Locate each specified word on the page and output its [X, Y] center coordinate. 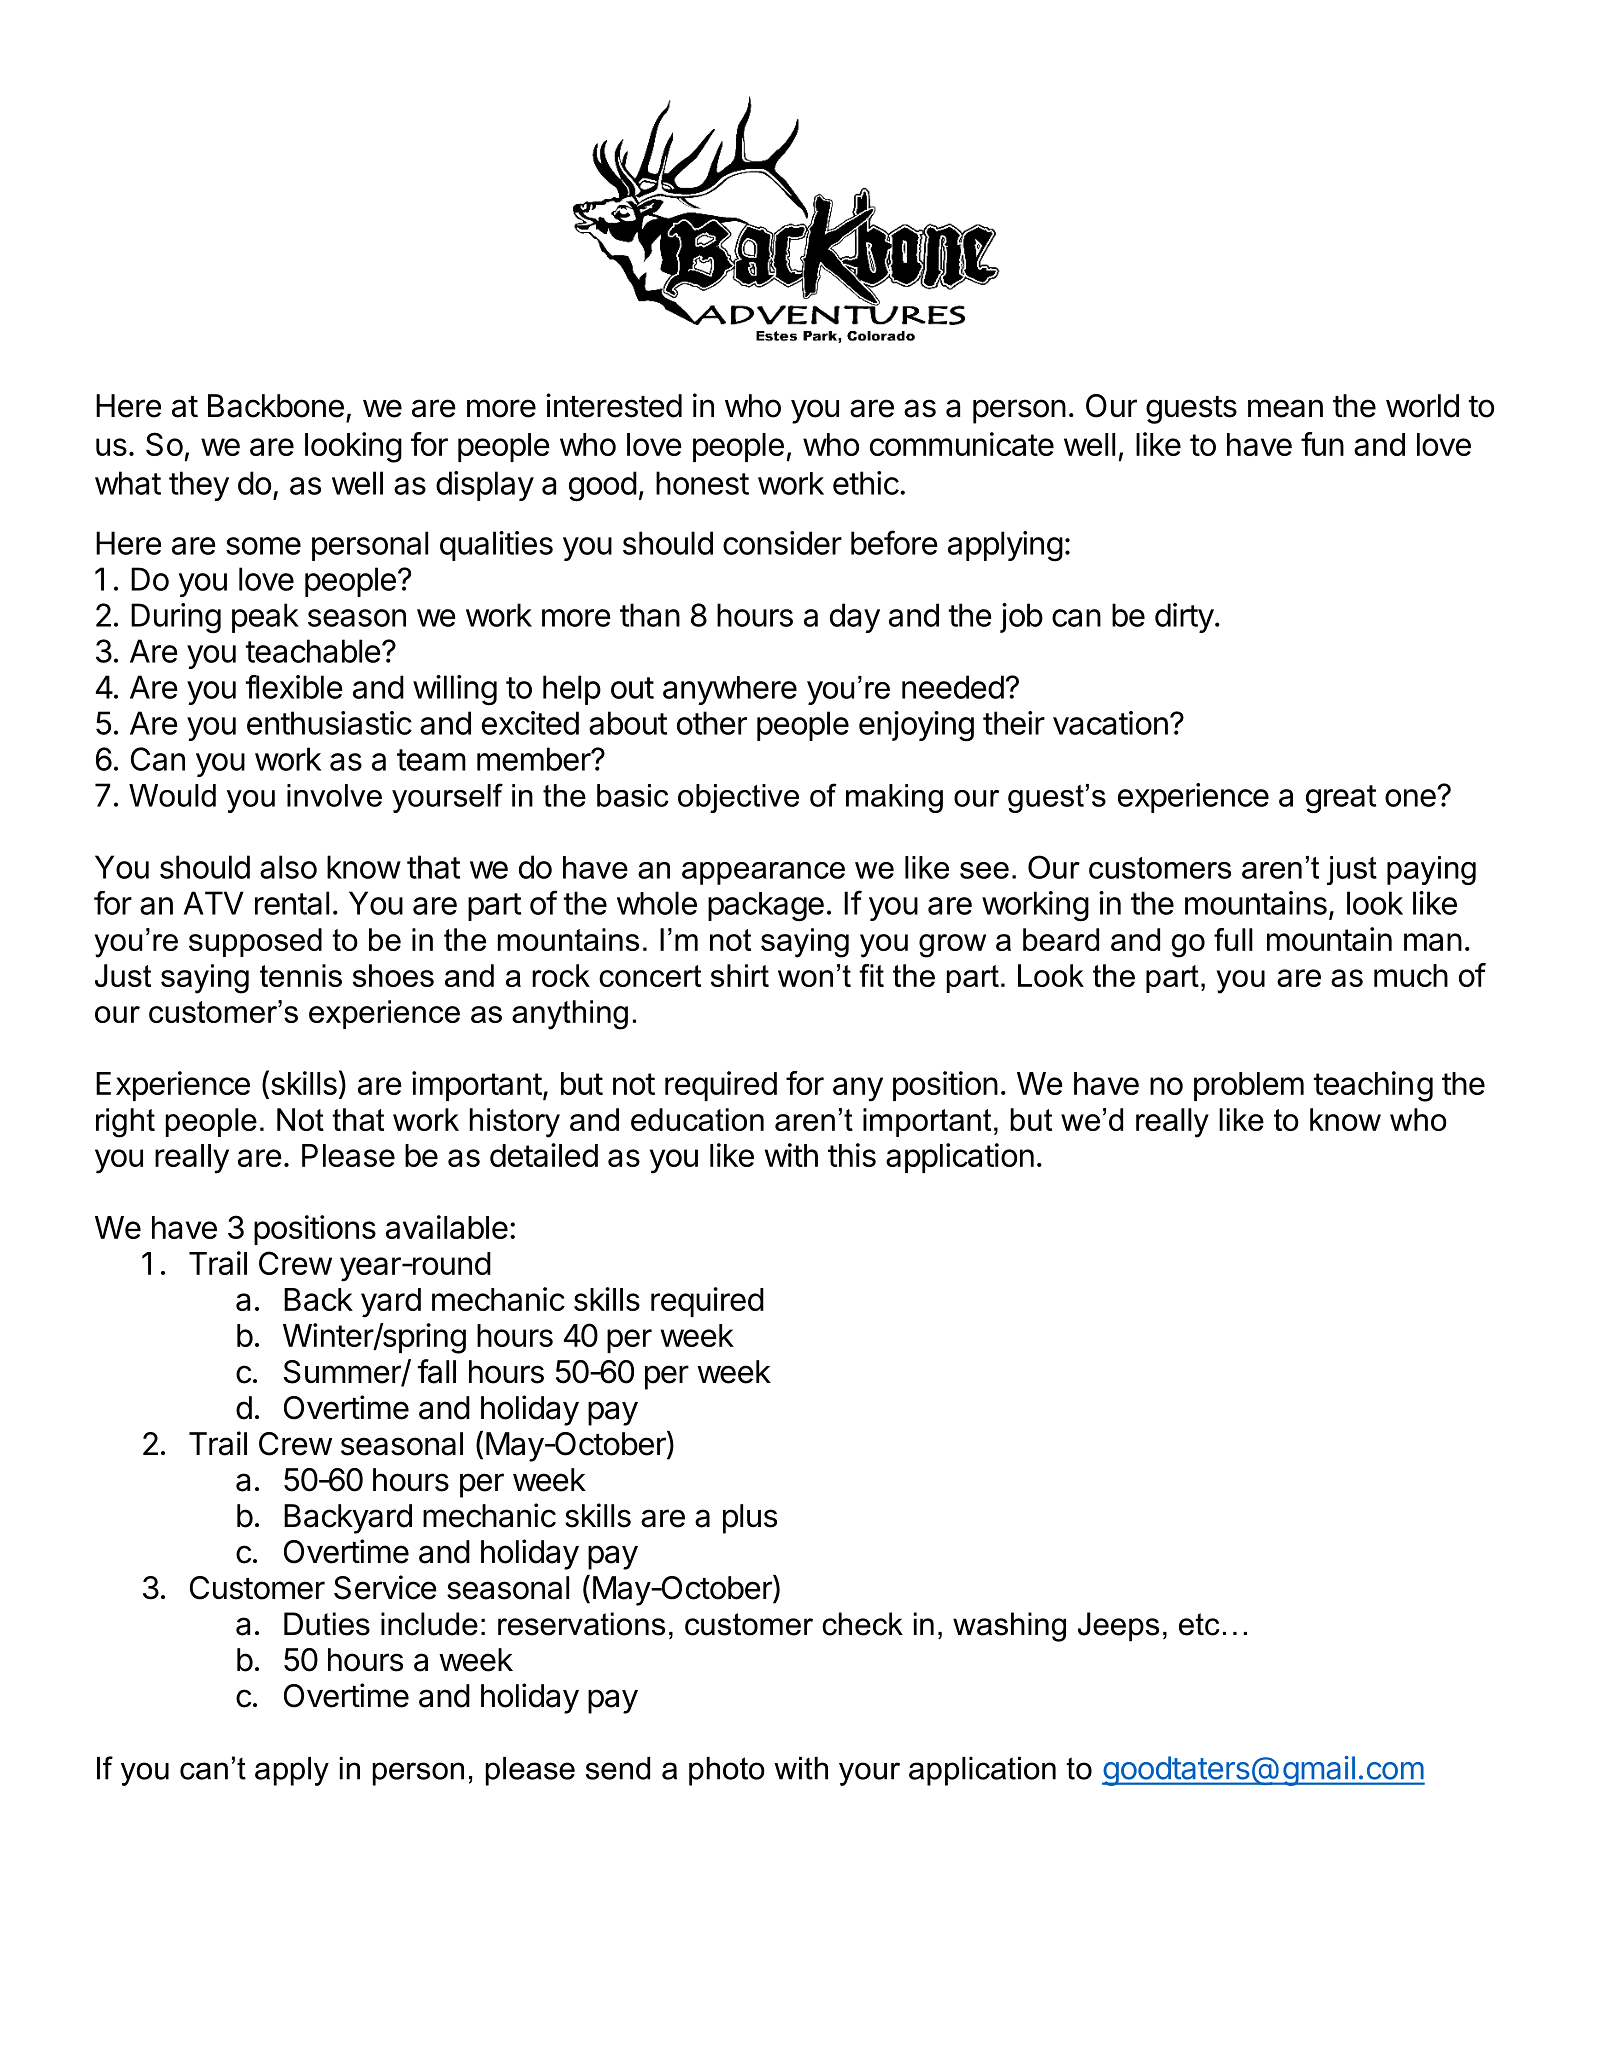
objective [738, 798]
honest [702, 483]
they [199, 486]
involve [334, 795]
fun [1322, 444]
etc [1199, 1624]
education [697, 1119]
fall [437, 1371]
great [1341, 799]
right [125, 1123]
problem [1249, 1086]
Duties [327, 1624]
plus [750, 1519]
